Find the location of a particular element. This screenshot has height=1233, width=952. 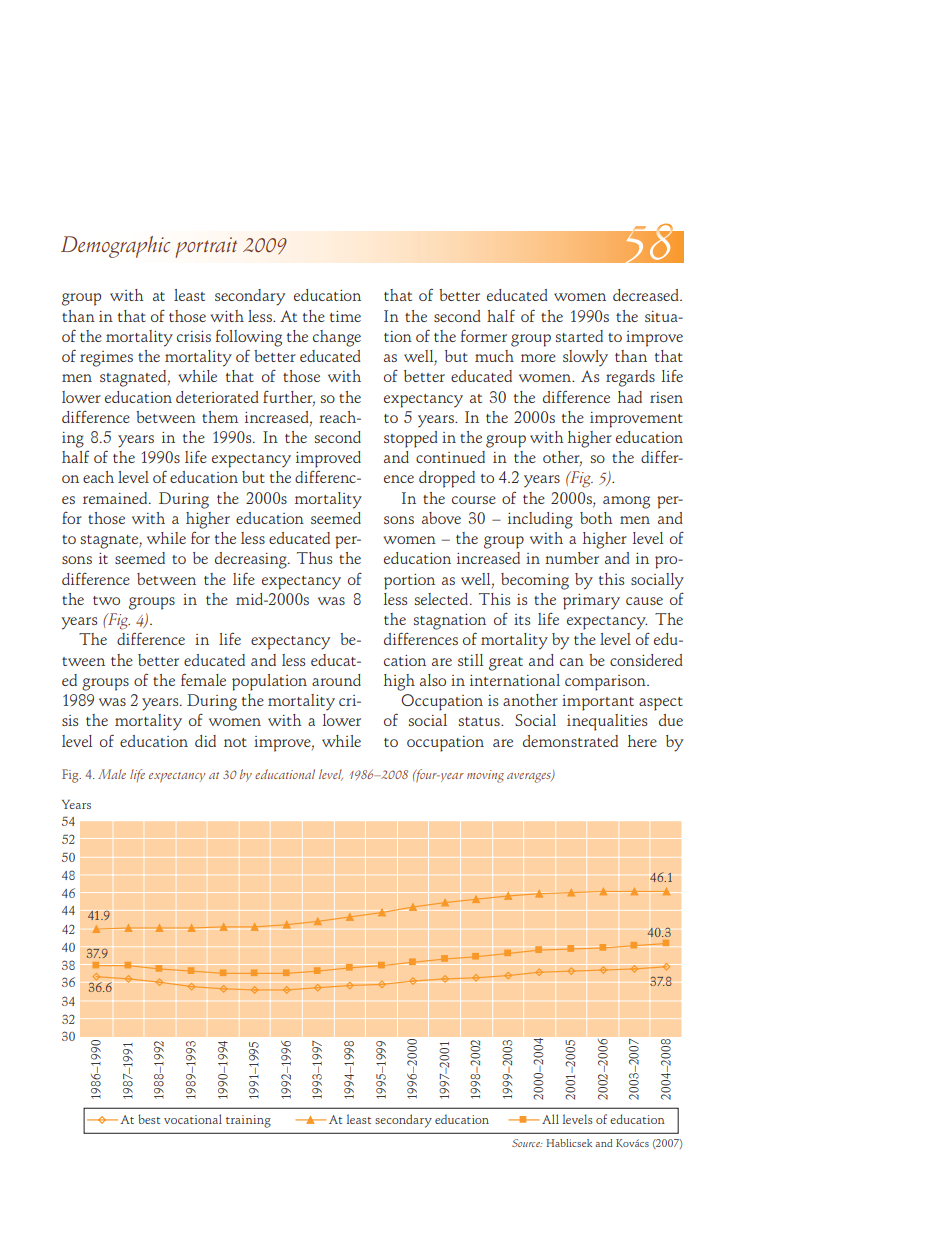

did is located at coordinates (205, 741).
